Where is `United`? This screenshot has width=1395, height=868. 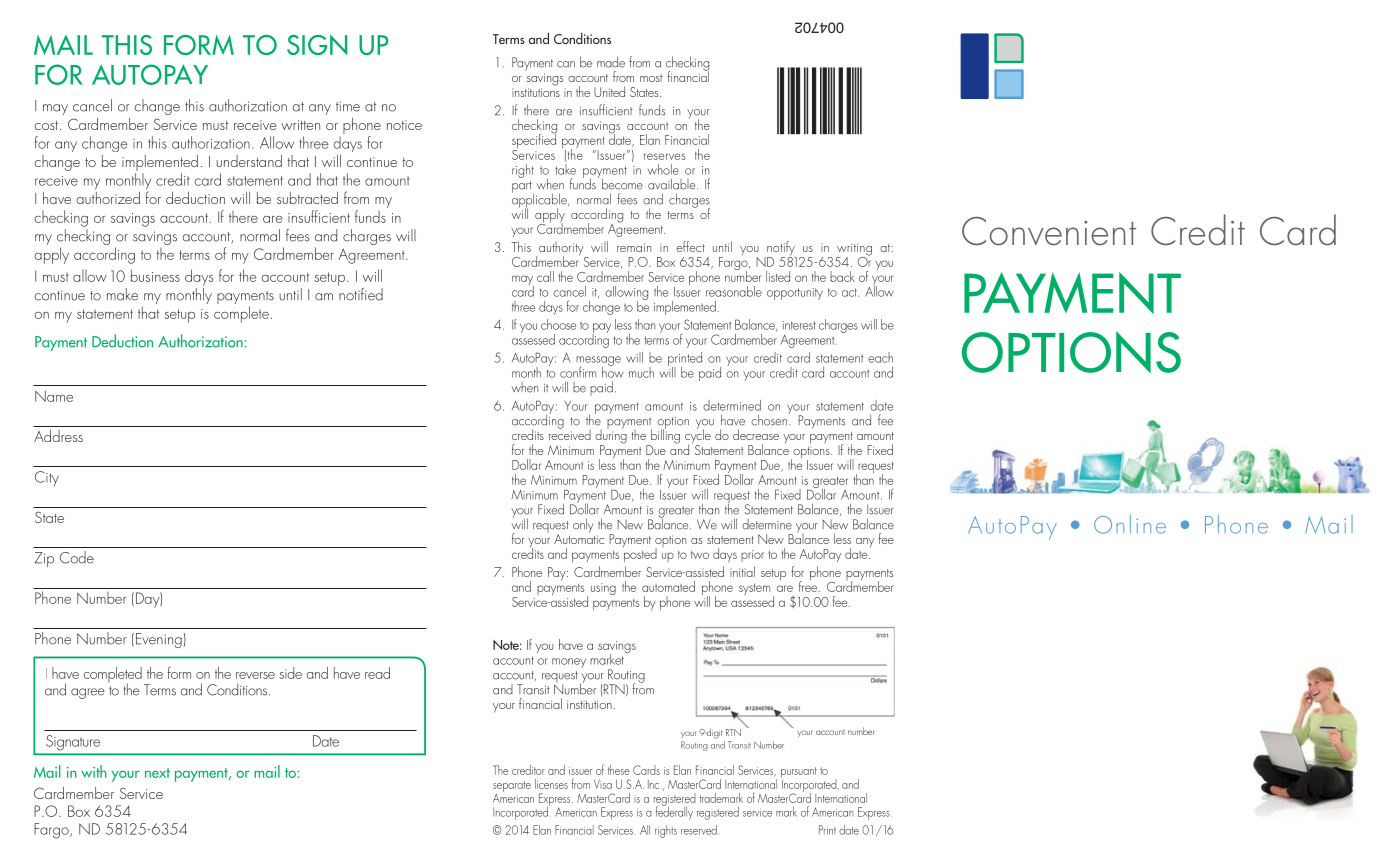 United is located at coordinates (609, 91).
